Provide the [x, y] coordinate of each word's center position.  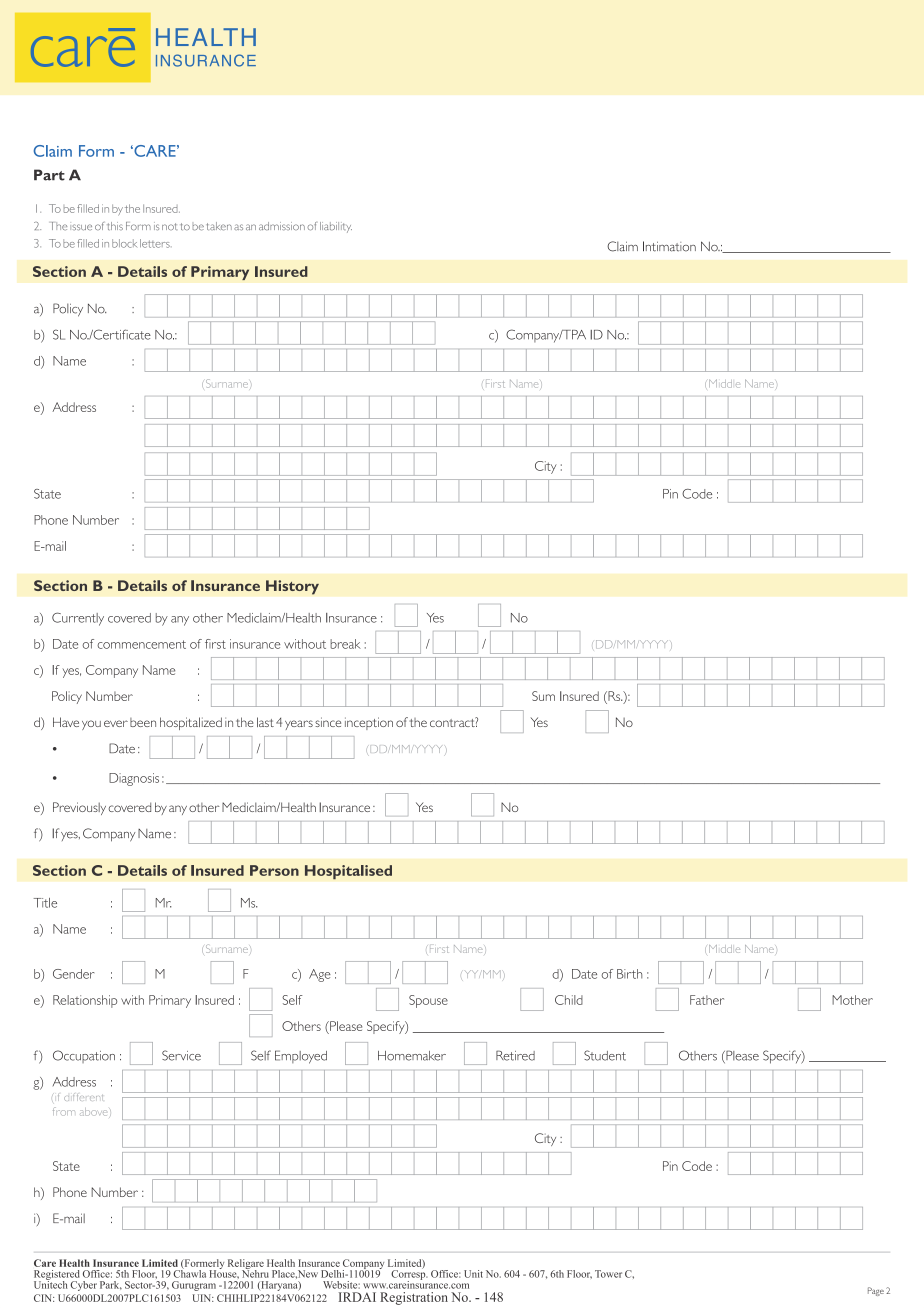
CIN [44, 1298]
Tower [608, 1274]
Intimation [669, 246]
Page [876, 1291]
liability [336, 227]
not [169, 226]
